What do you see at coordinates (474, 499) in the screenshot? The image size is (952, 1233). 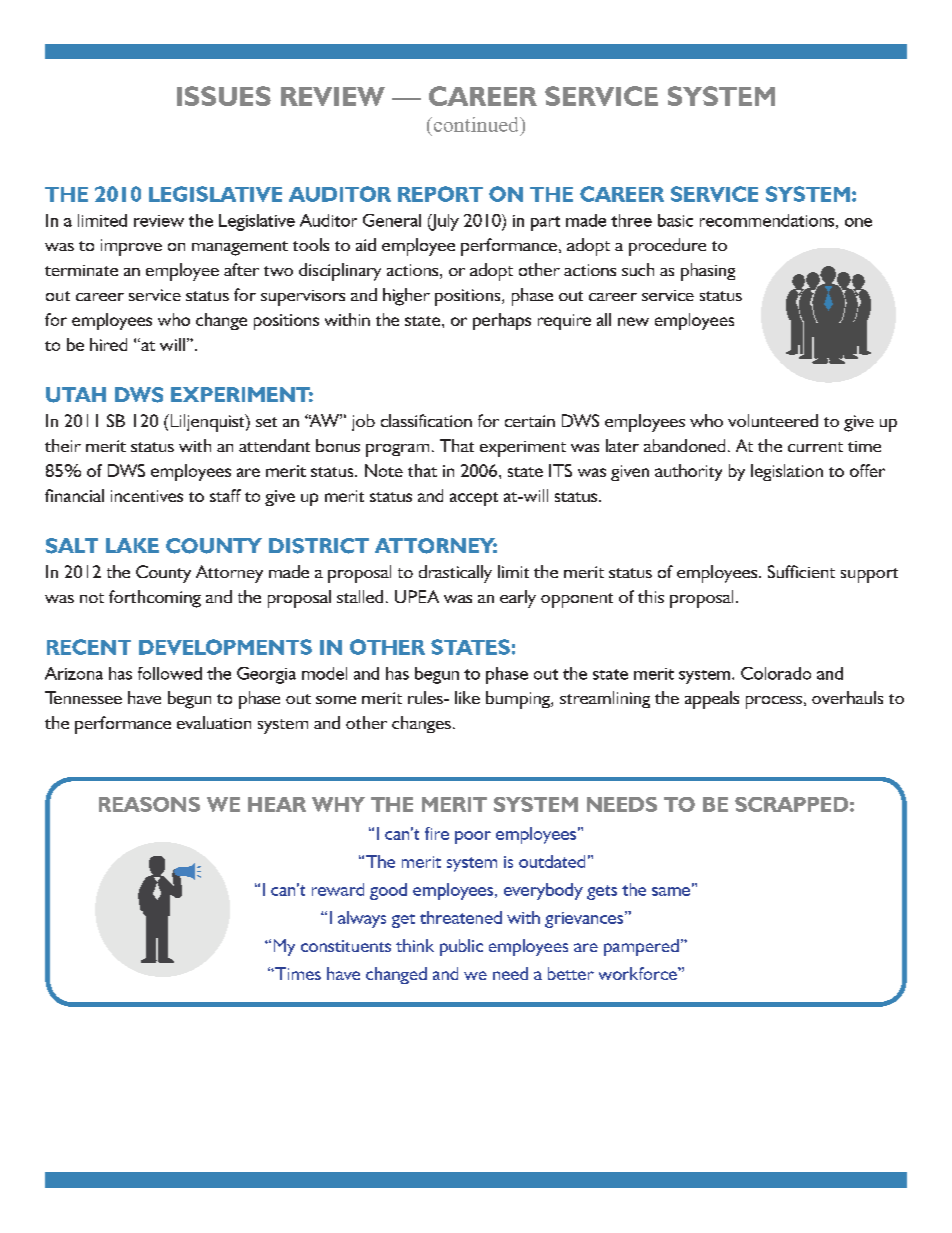 I see `accept` at bounding box center [474, 499].
